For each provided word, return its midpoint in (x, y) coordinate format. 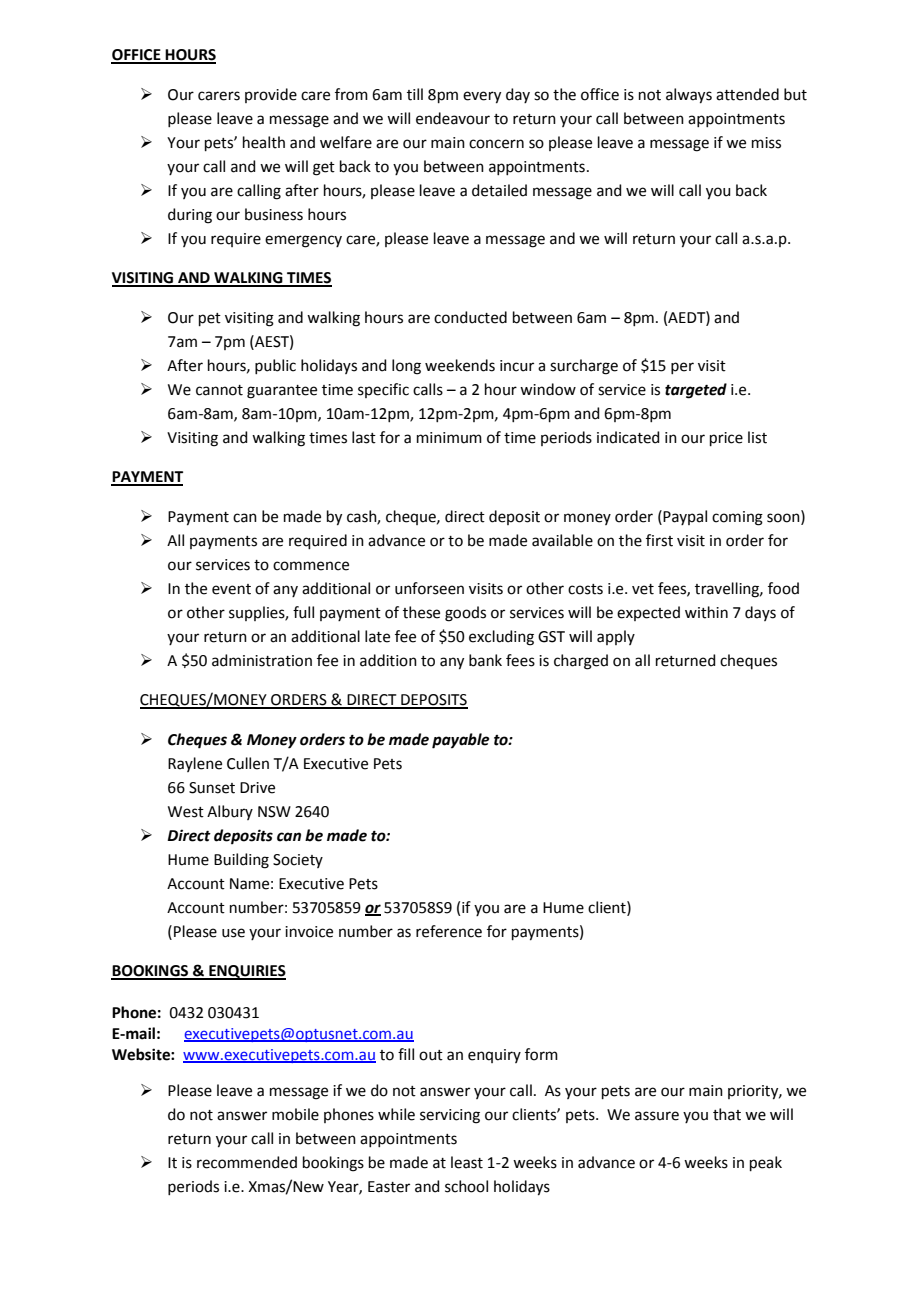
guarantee (282, 392)
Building (241, 861)
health (264, 142)
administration (262, 660)
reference (449, 931)
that (727, 1114)
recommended (247, 1162)
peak (766, 1163)
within (706, 612)
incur (517, 366)
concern (496, 144)
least (467, 1162)
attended (747, 94)
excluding (501, 638)
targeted (696, 391)
